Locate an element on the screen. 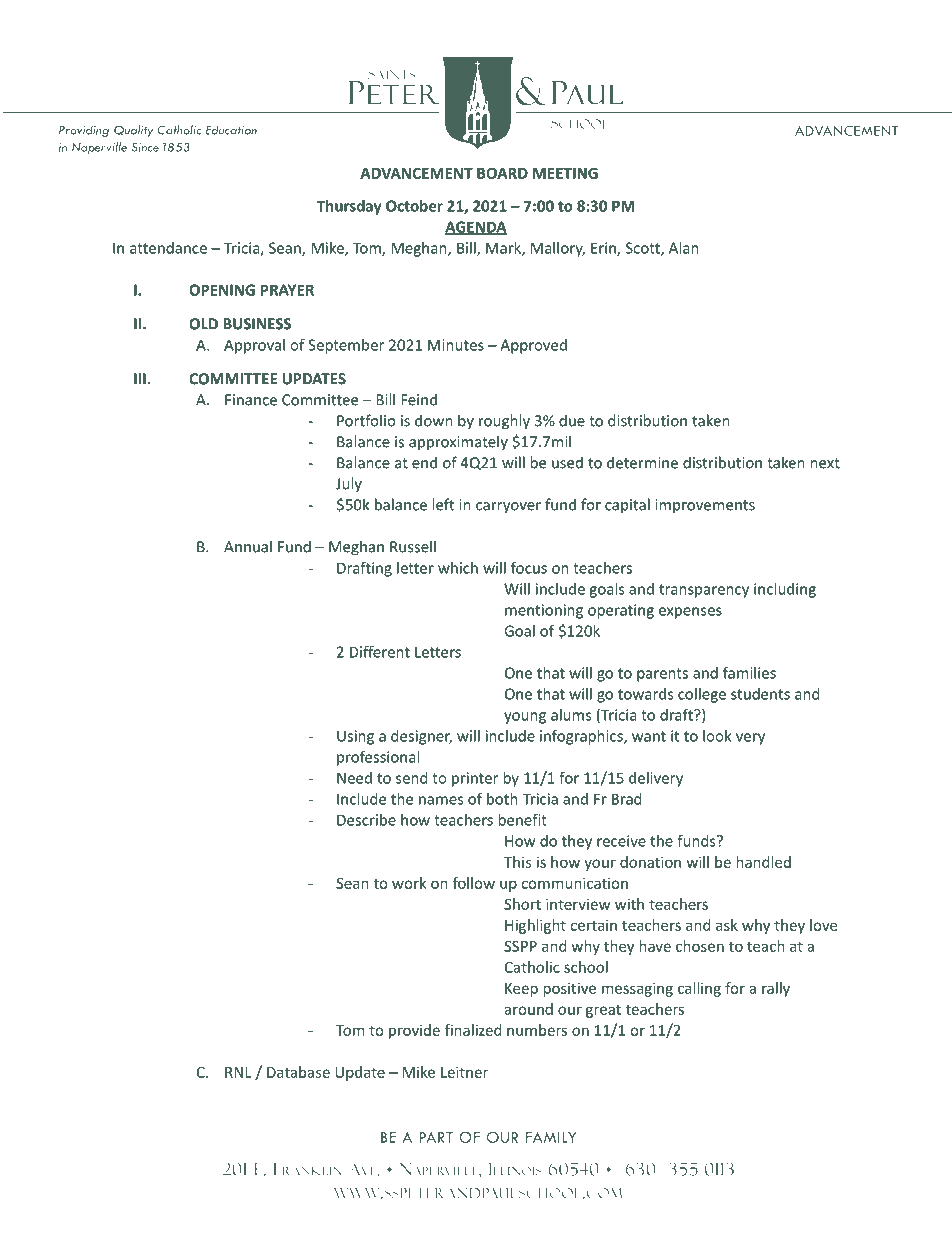  AGENDA is located at coordinates (476, 228).
